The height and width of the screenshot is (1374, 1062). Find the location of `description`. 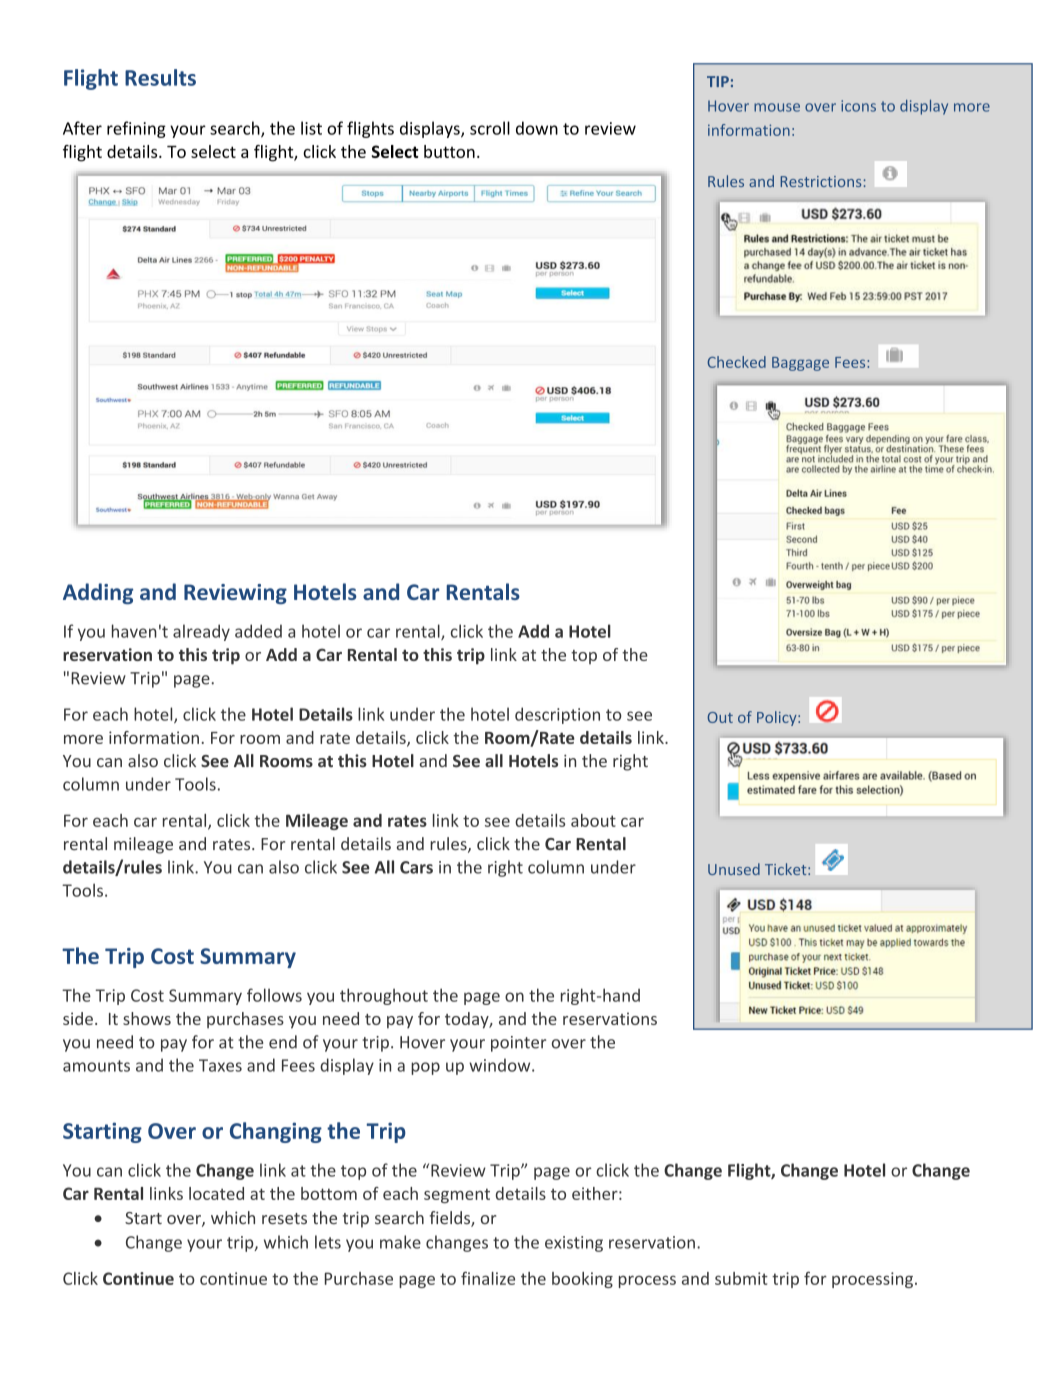

description is located at coordinates (557, 715).
